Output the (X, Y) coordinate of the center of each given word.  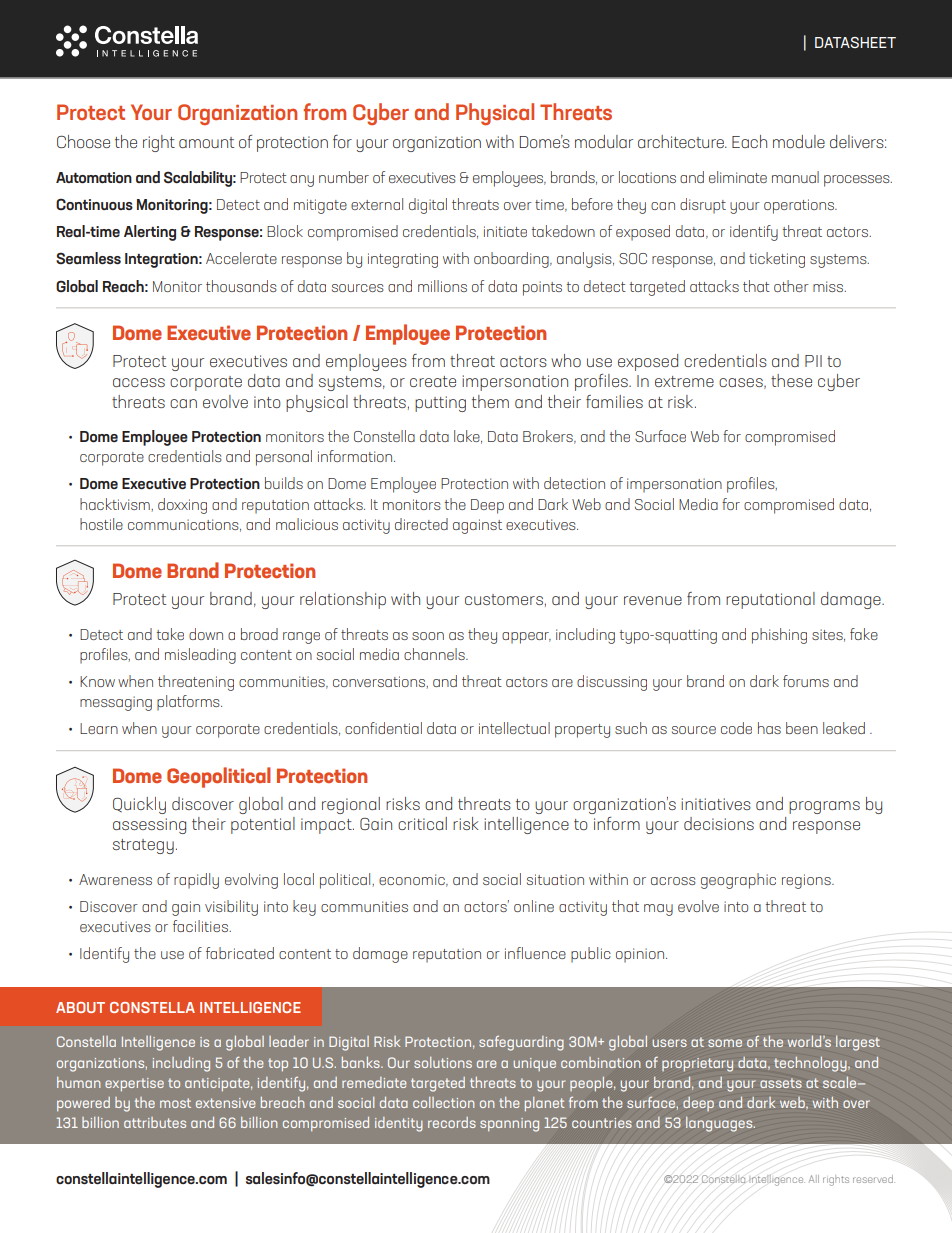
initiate (505, 231)
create (433, 381)
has (769, 728)
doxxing (182, 506)
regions (807, 881)
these (791, 380)
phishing (779, 636)
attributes (155, 1122)
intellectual (514, 728)
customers (504, 599)
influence (535, 953)
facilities (201, 926)
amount (206, 142)
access (139, 382)
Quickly (139, 805)
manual (795, 177)
